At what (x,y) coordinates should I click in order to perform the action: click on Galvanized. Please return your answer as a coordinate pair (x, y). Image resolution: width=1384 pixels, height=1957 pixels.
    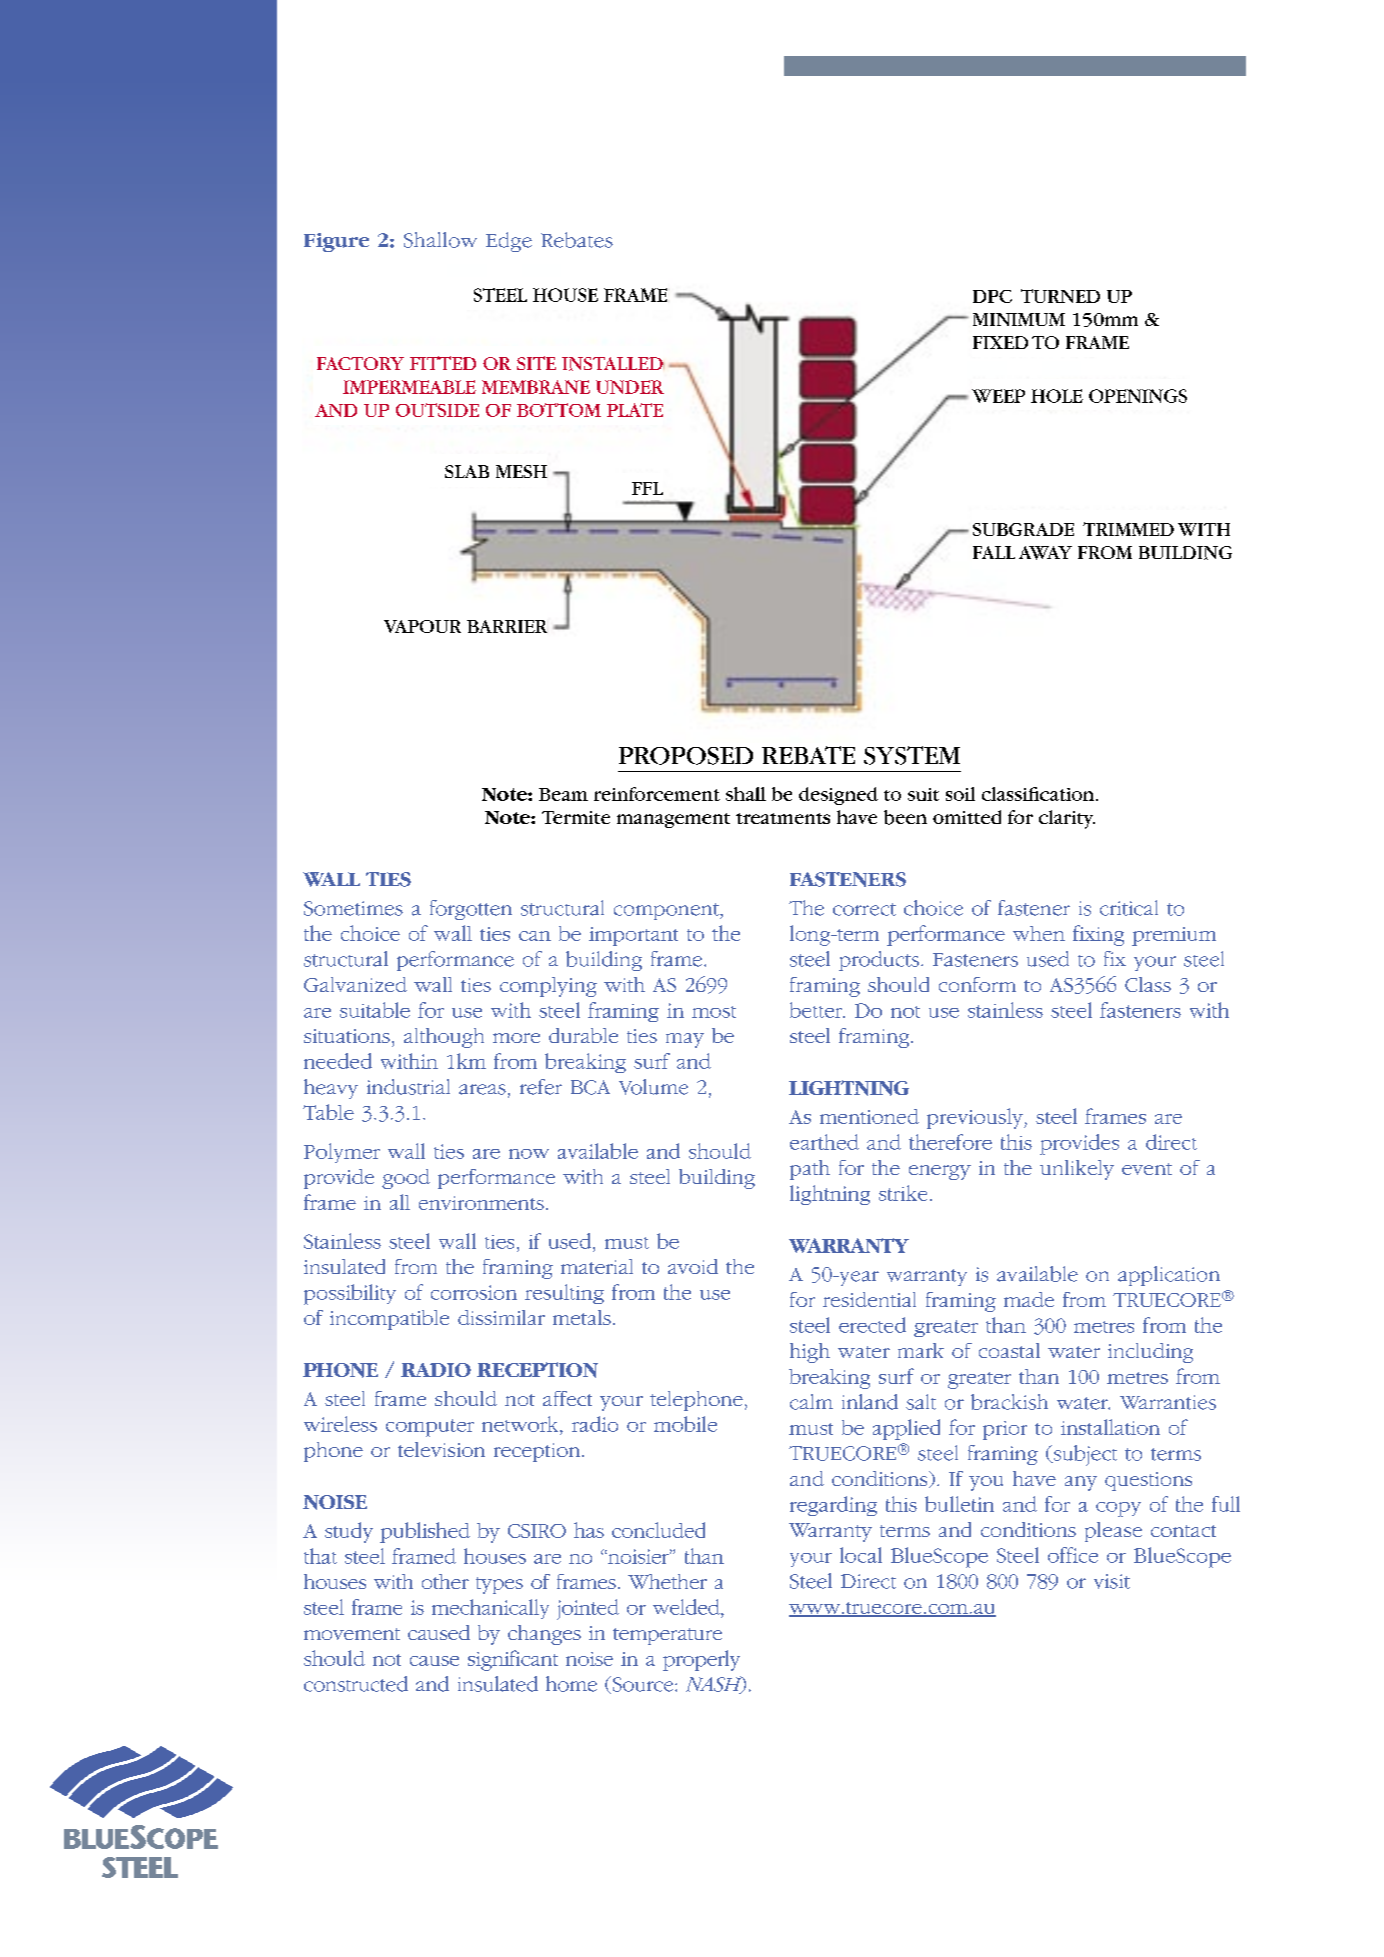
    Looking at the image, I should click on (355, 984).
